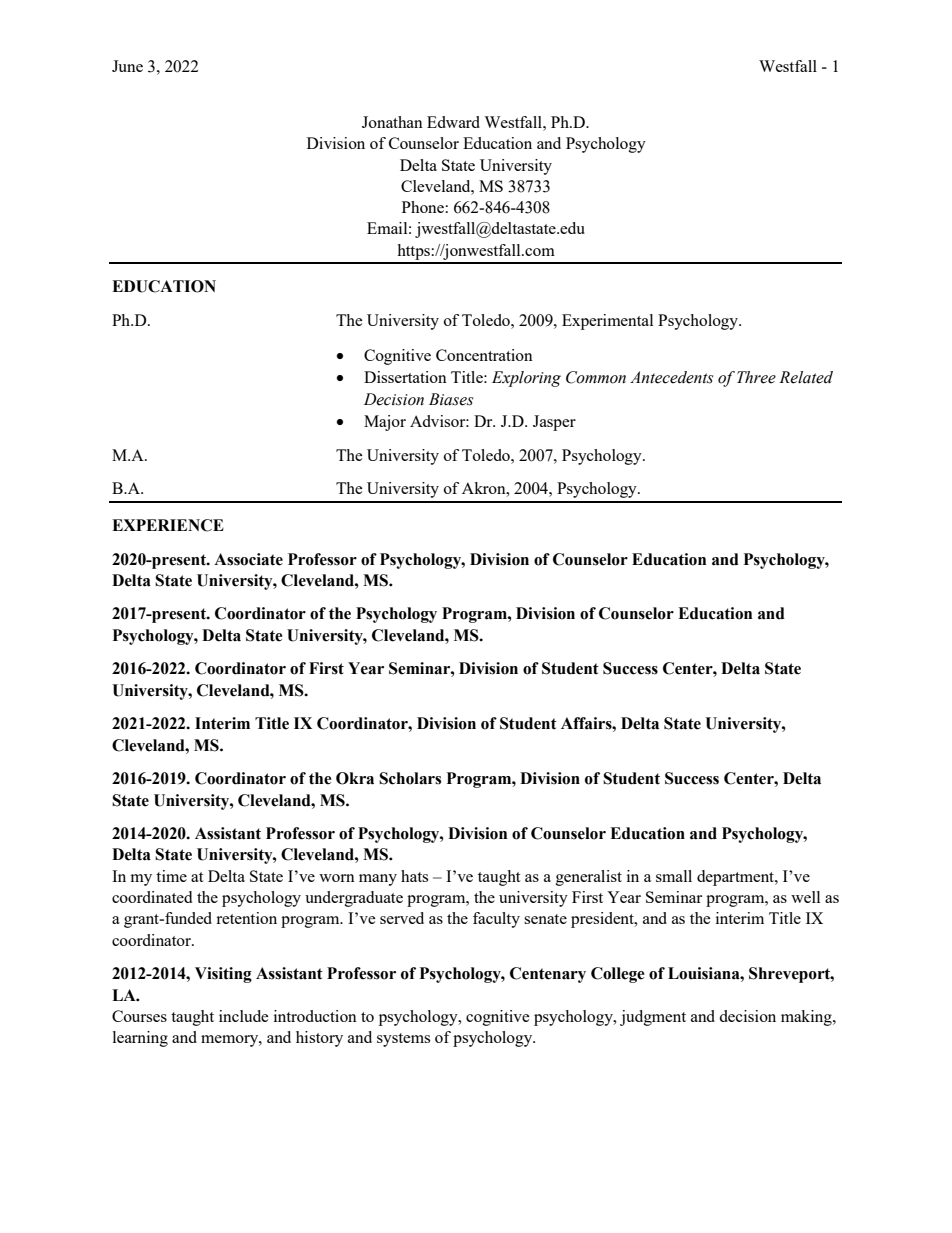 Image resolution: width=952 pixels, height=1233 pixels. Describe the element at coordinates (127, 66) in the image. I see `June` at that location.
